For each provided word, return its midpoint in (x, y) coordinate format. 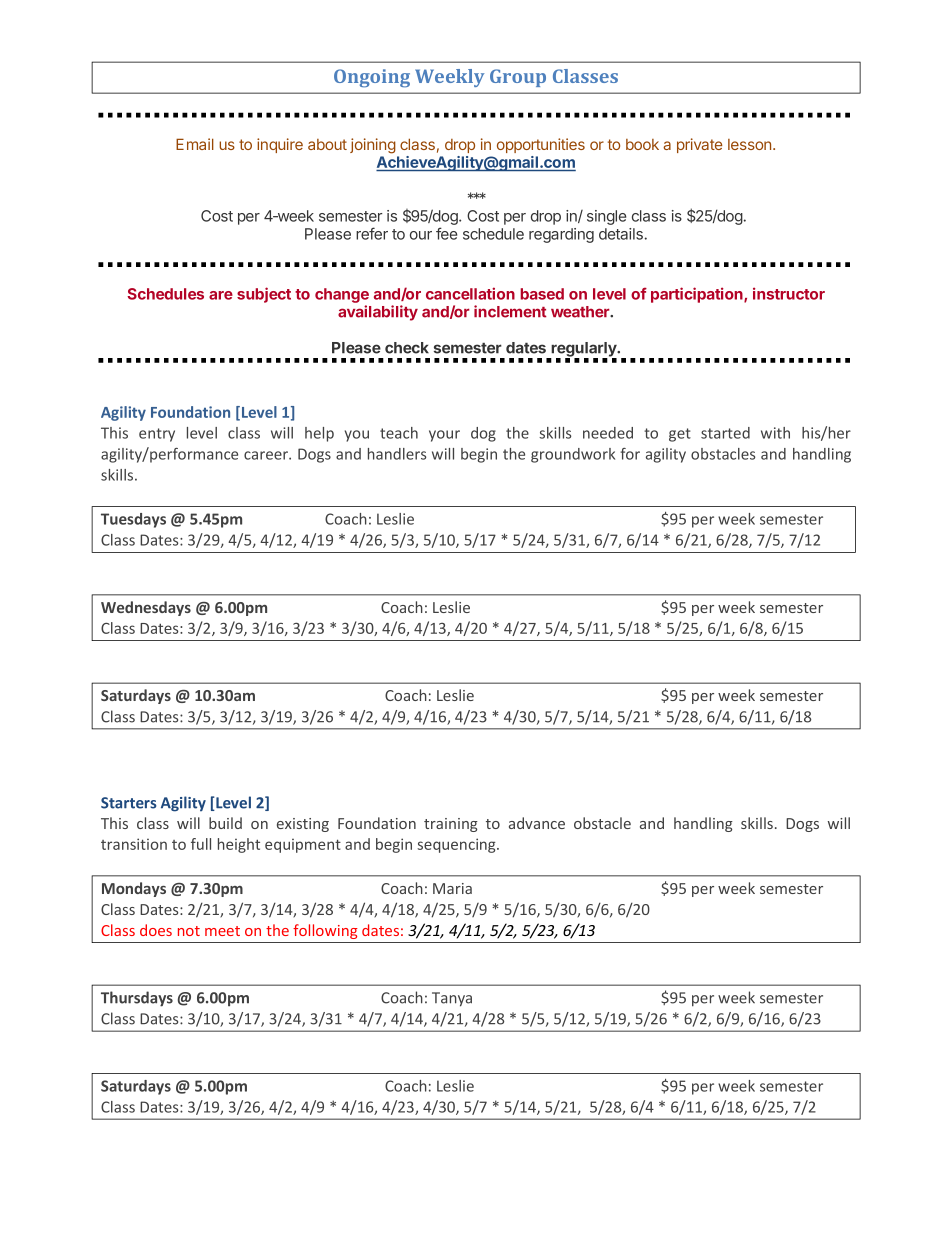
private (699, 145)
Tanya (452, 999)
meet (222, 931)
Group (518, 78)
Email (195, 144)
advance (537, 823)
